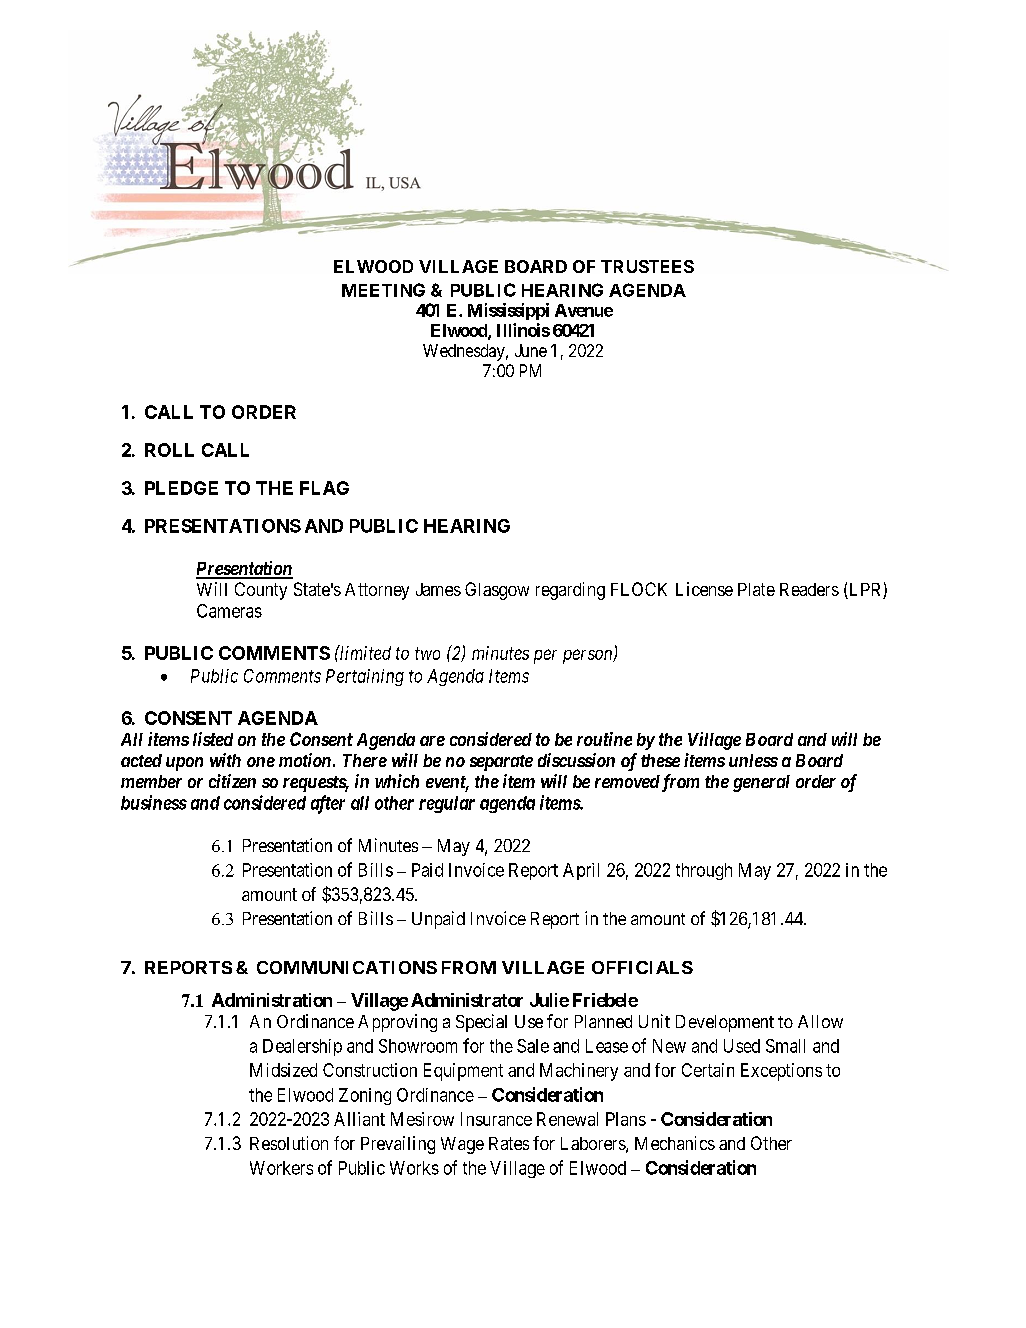 The width and height of the screenshot is (1026, 1328). I want to click on unless, so click(753, 760).
